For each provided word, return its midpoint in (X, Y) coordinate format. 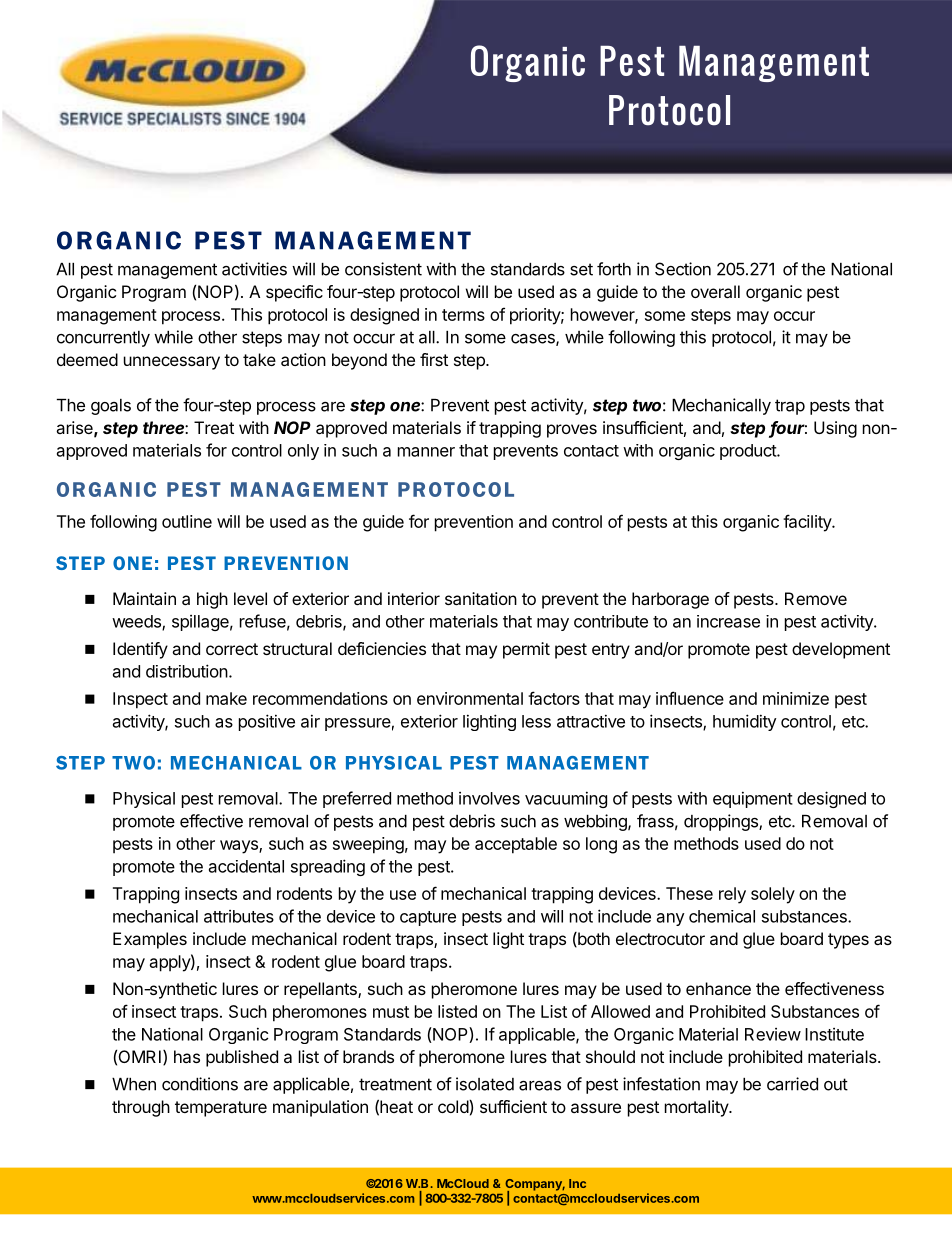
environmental (470, 698)
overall (715, 291)
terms (463, 315)
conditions (200, 1084)
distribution (187, 671)
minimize (796, 698)
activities (254, 269)
